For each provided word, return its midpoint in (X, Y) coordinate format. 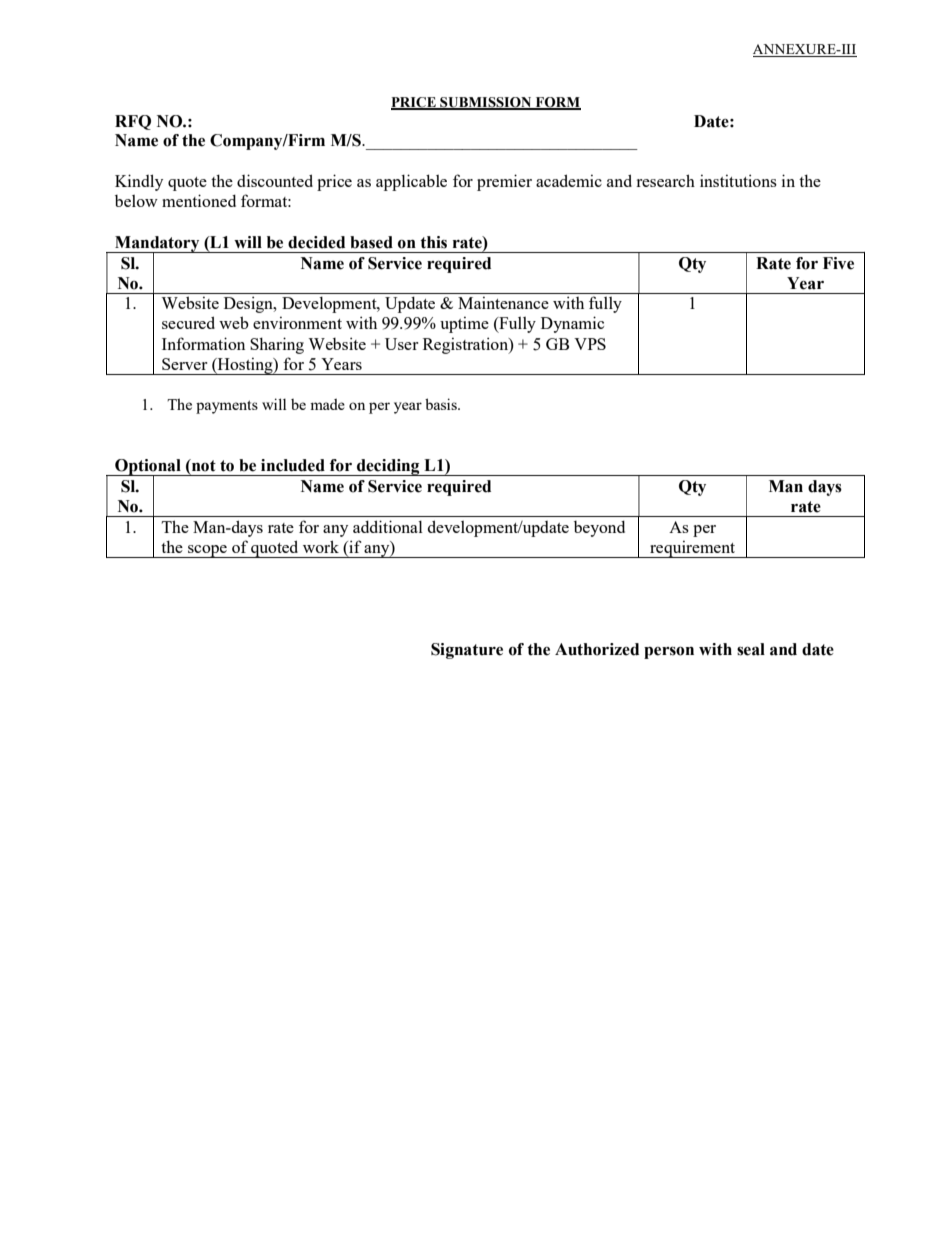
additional (388, 526)
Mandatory (157, 245)
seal (751, 649)
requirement (692, 549)
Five (838, 263)
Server (184, 364)
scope (207, 551)
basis (442, 404)
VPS (590, 344)
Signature (467, 651)
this (433, 242)
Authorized (597, 649)
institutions (738, 180)
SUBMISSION (486, 103)
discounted (275, 180)
